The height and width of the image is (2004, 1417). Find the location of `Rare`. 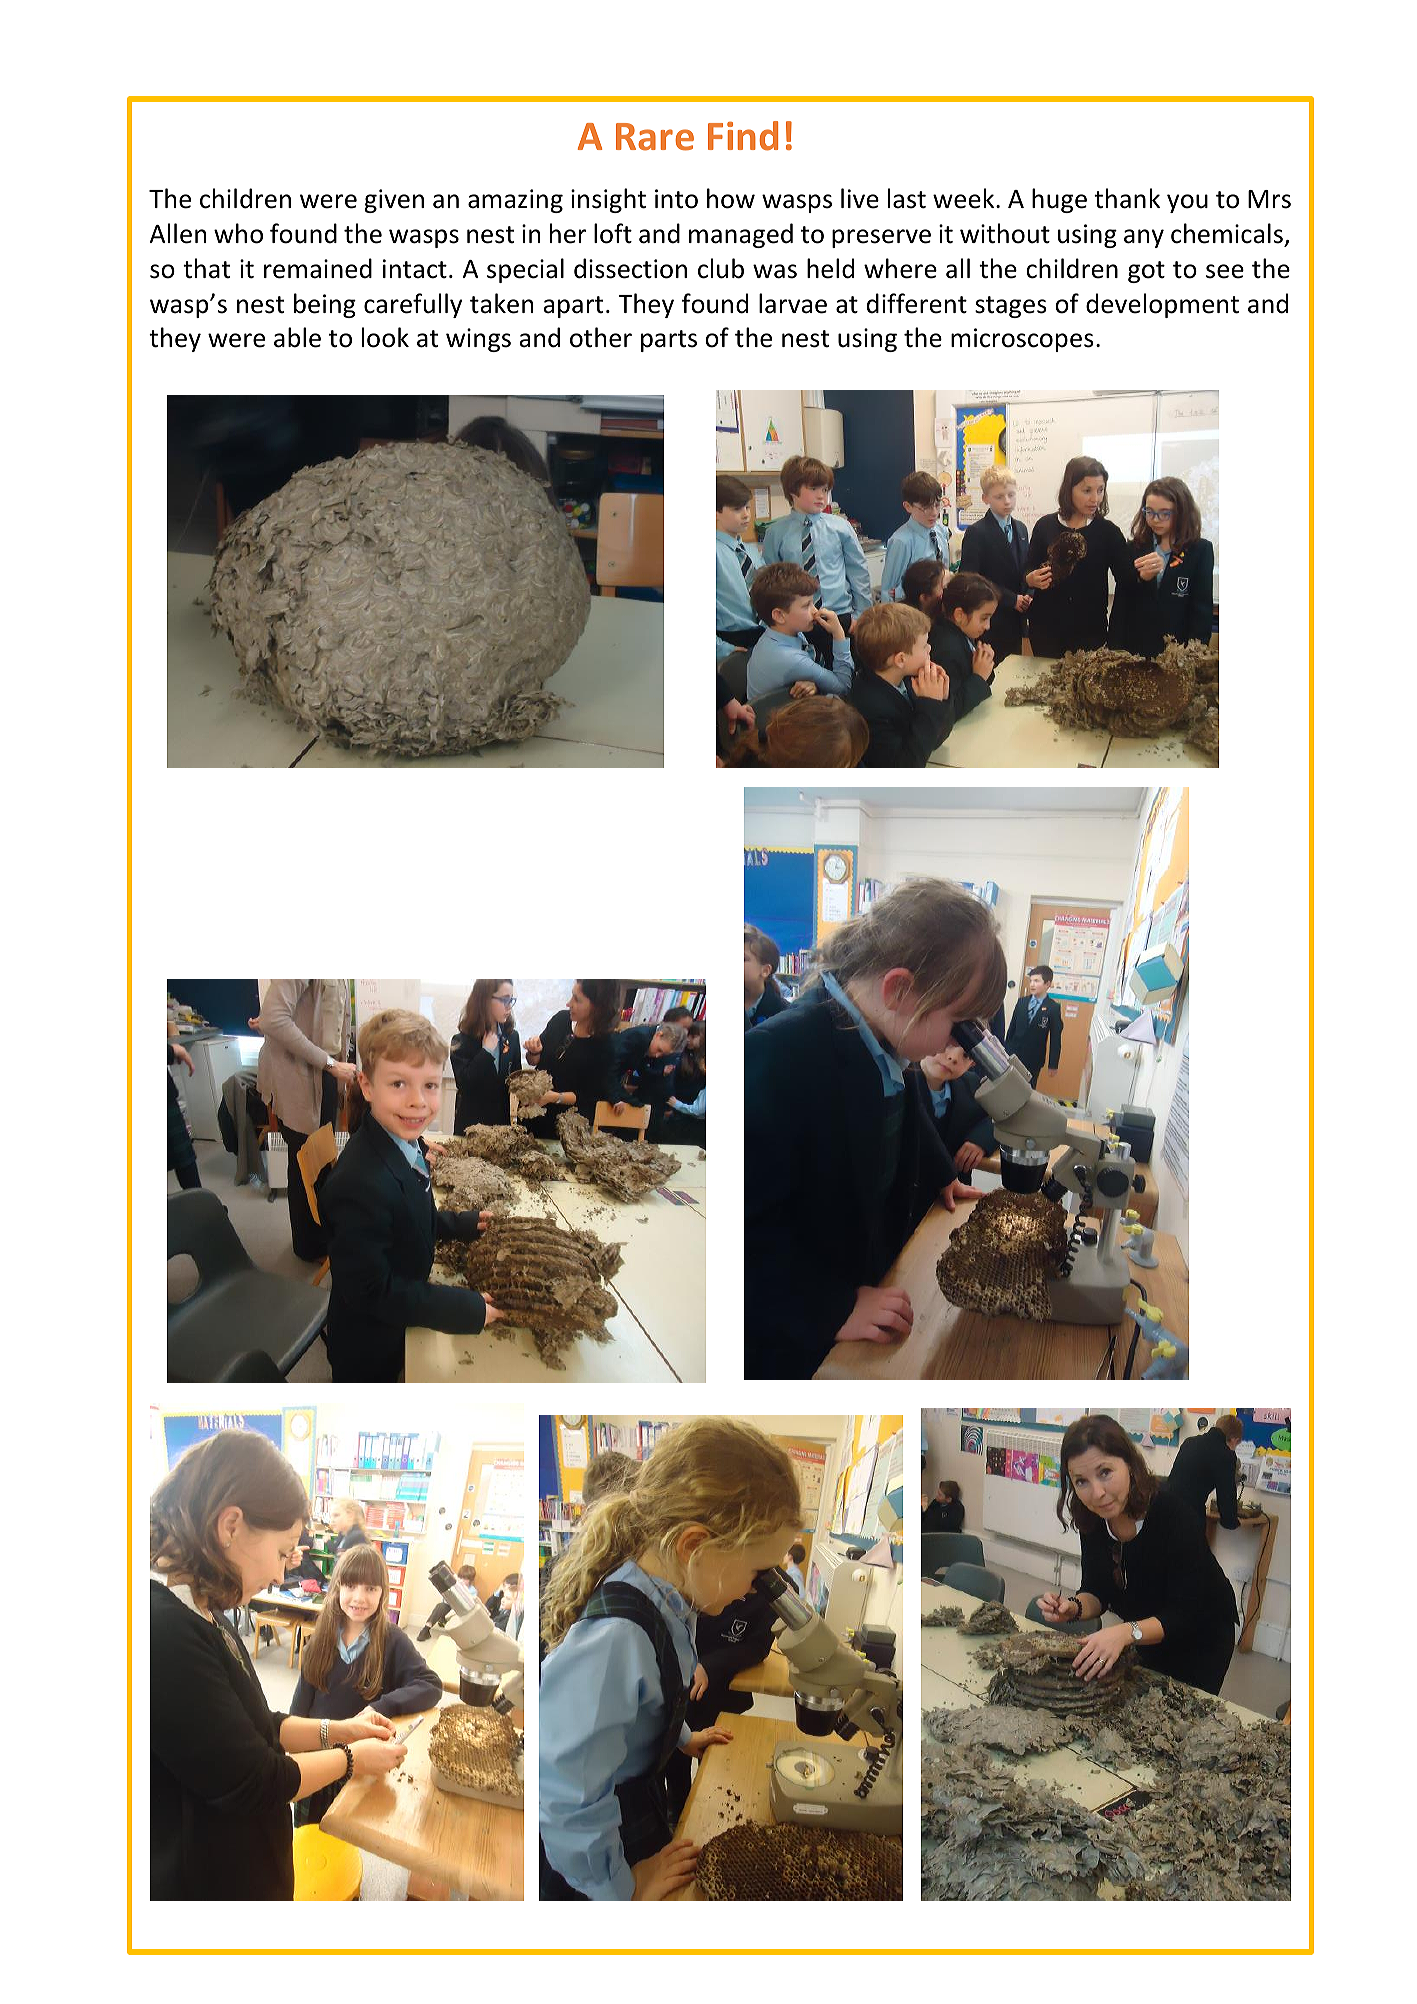

Rare is located at coordinates (655, 137).
